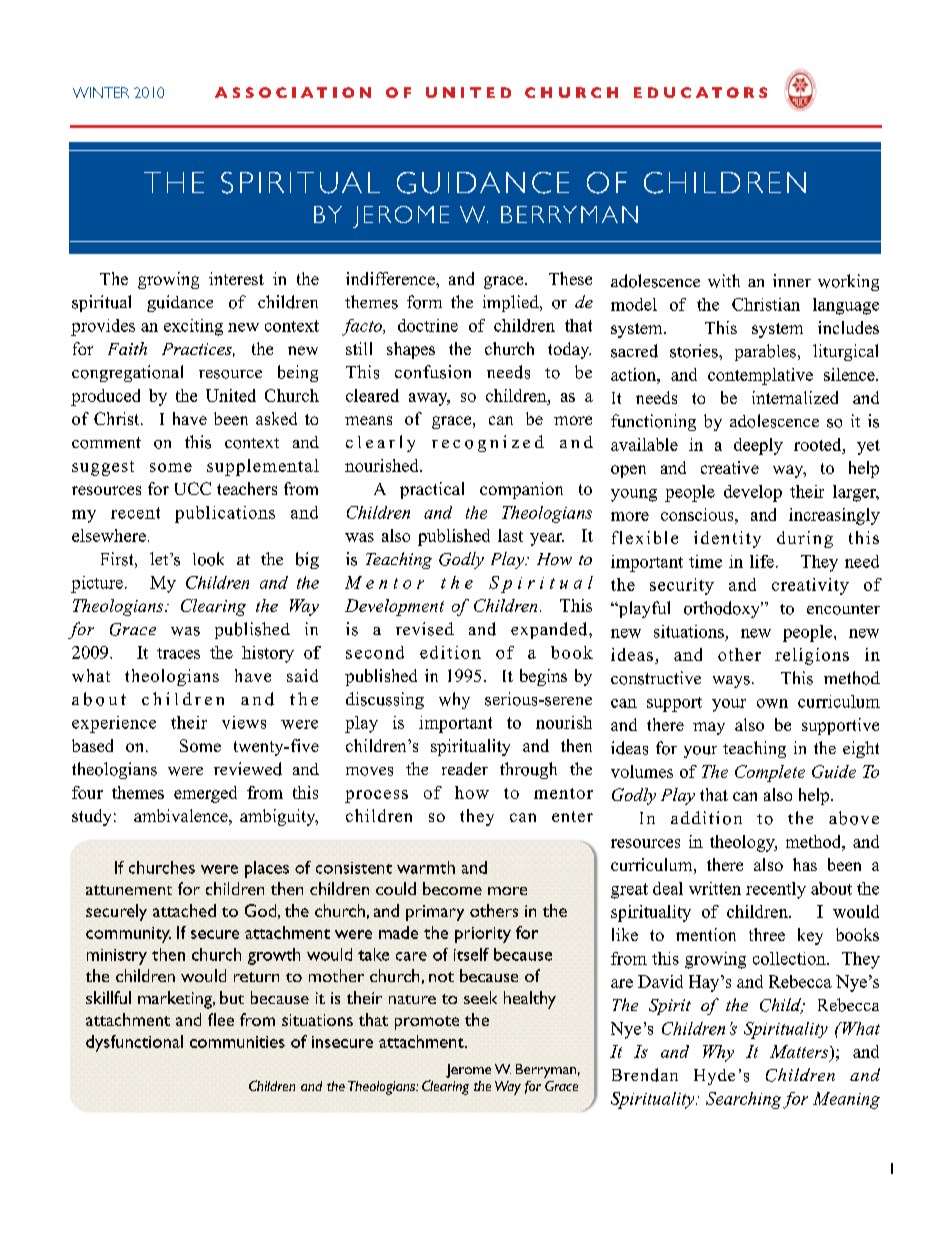 The height and width of the document is (1233, 952). What do you see at coordinates (391, 278) in the document?
I see `indifference` at bounding box center [391, 278].
